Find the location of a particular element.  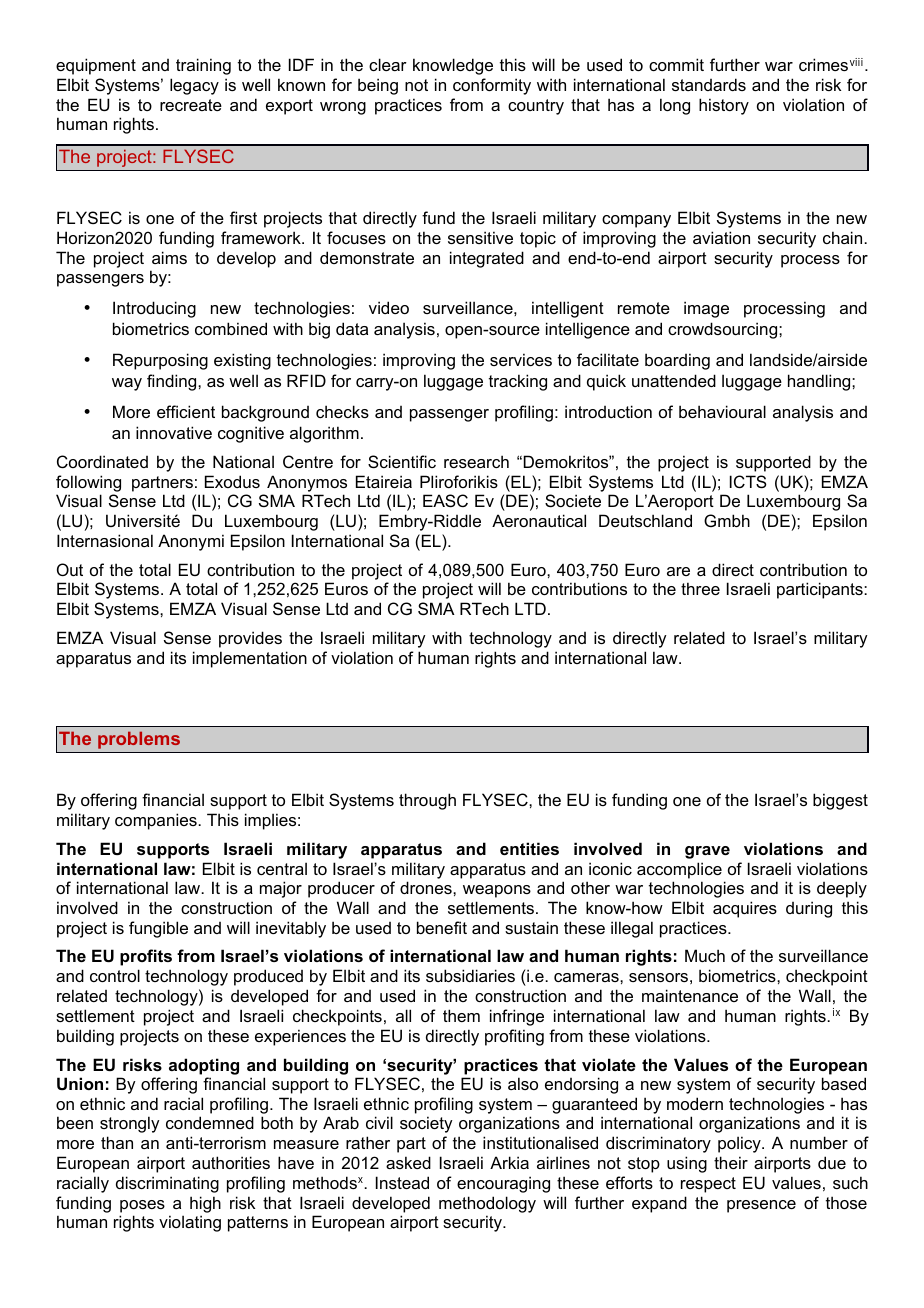

conformity is located at coordinates (492, 86).
